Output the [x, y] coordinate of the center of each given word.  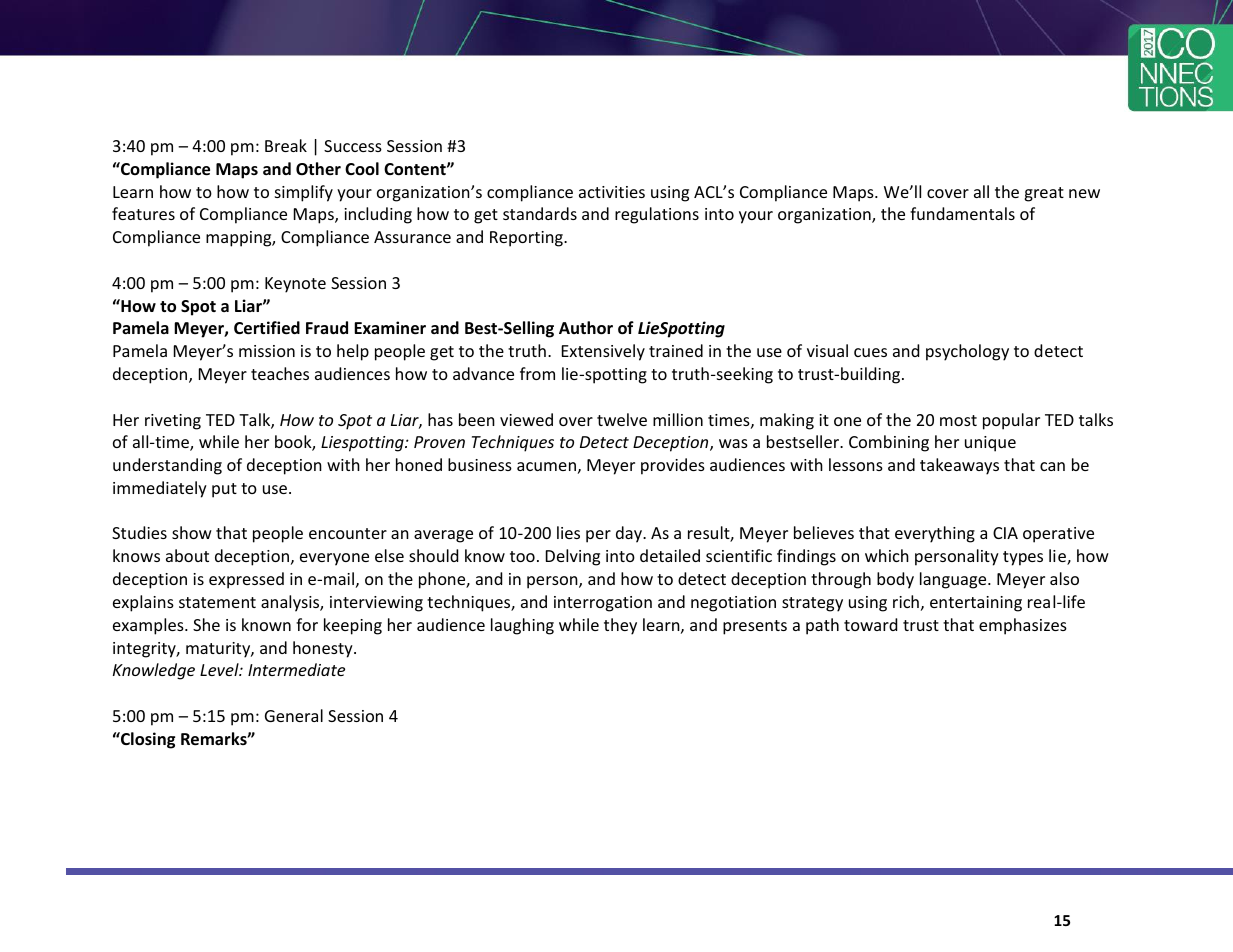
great [1044, 194]
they [620, 626]
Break [286, 145]
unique [990, 444]
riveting [173, 422]
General [294, 715]
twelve [622, 419]
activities [612, 192]
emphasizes [1023, 626]
